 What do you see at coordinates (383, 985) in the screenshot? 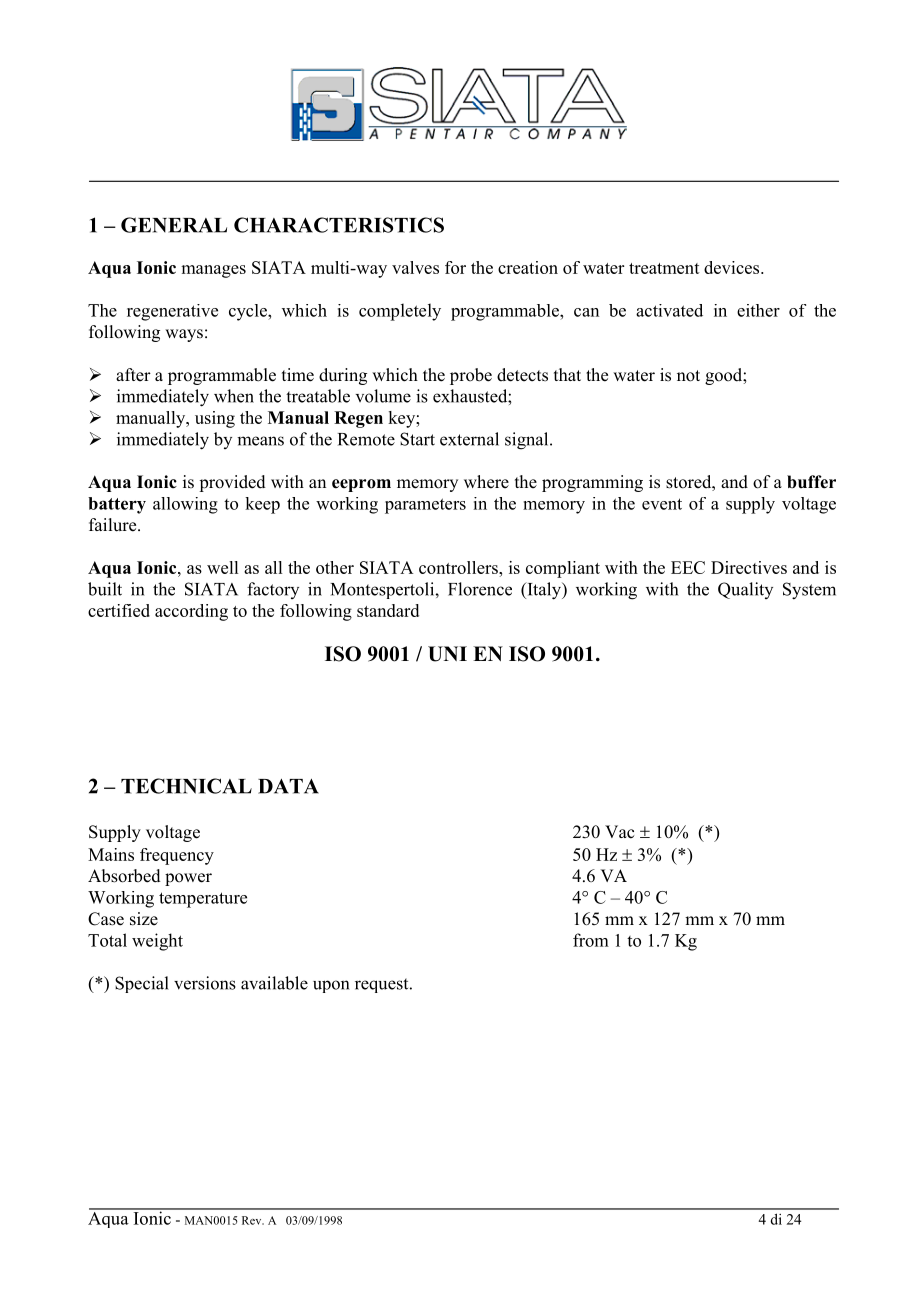
I see `request` at bounding box center [383, 985].
